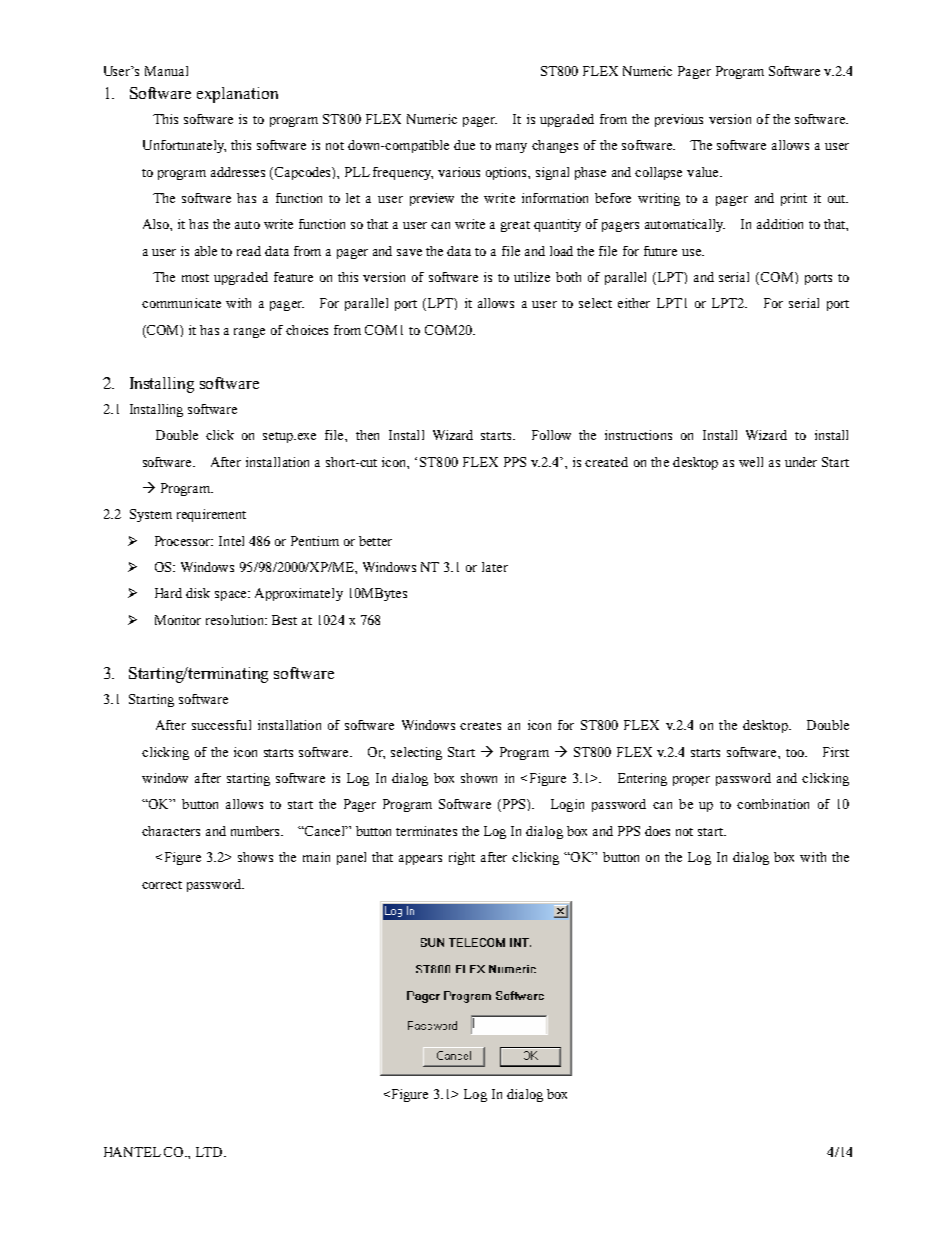  I want to click on many, so click(511, 148).
